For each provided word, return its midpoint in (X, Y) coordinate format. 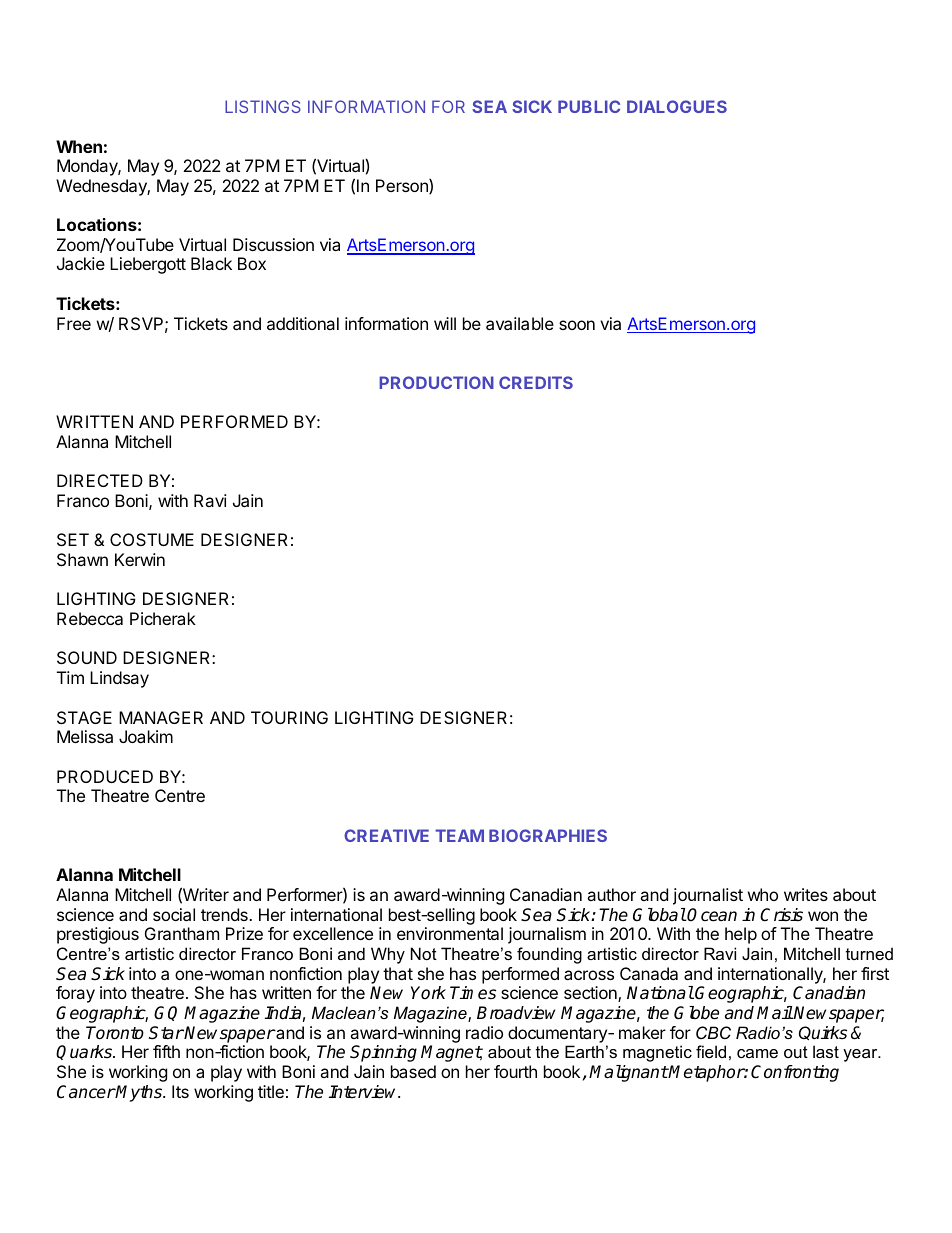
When (79, 146)
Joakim (146, 736)
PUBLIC (589, 106)
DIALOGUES (677, 106)
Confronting (795, 1073)
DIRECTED (100, 480)
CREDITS (536, 382)
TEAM (459, 835)
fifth (166, 1051)
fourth (515, 1071)
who (763, 894)
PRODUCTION (436, 382)
